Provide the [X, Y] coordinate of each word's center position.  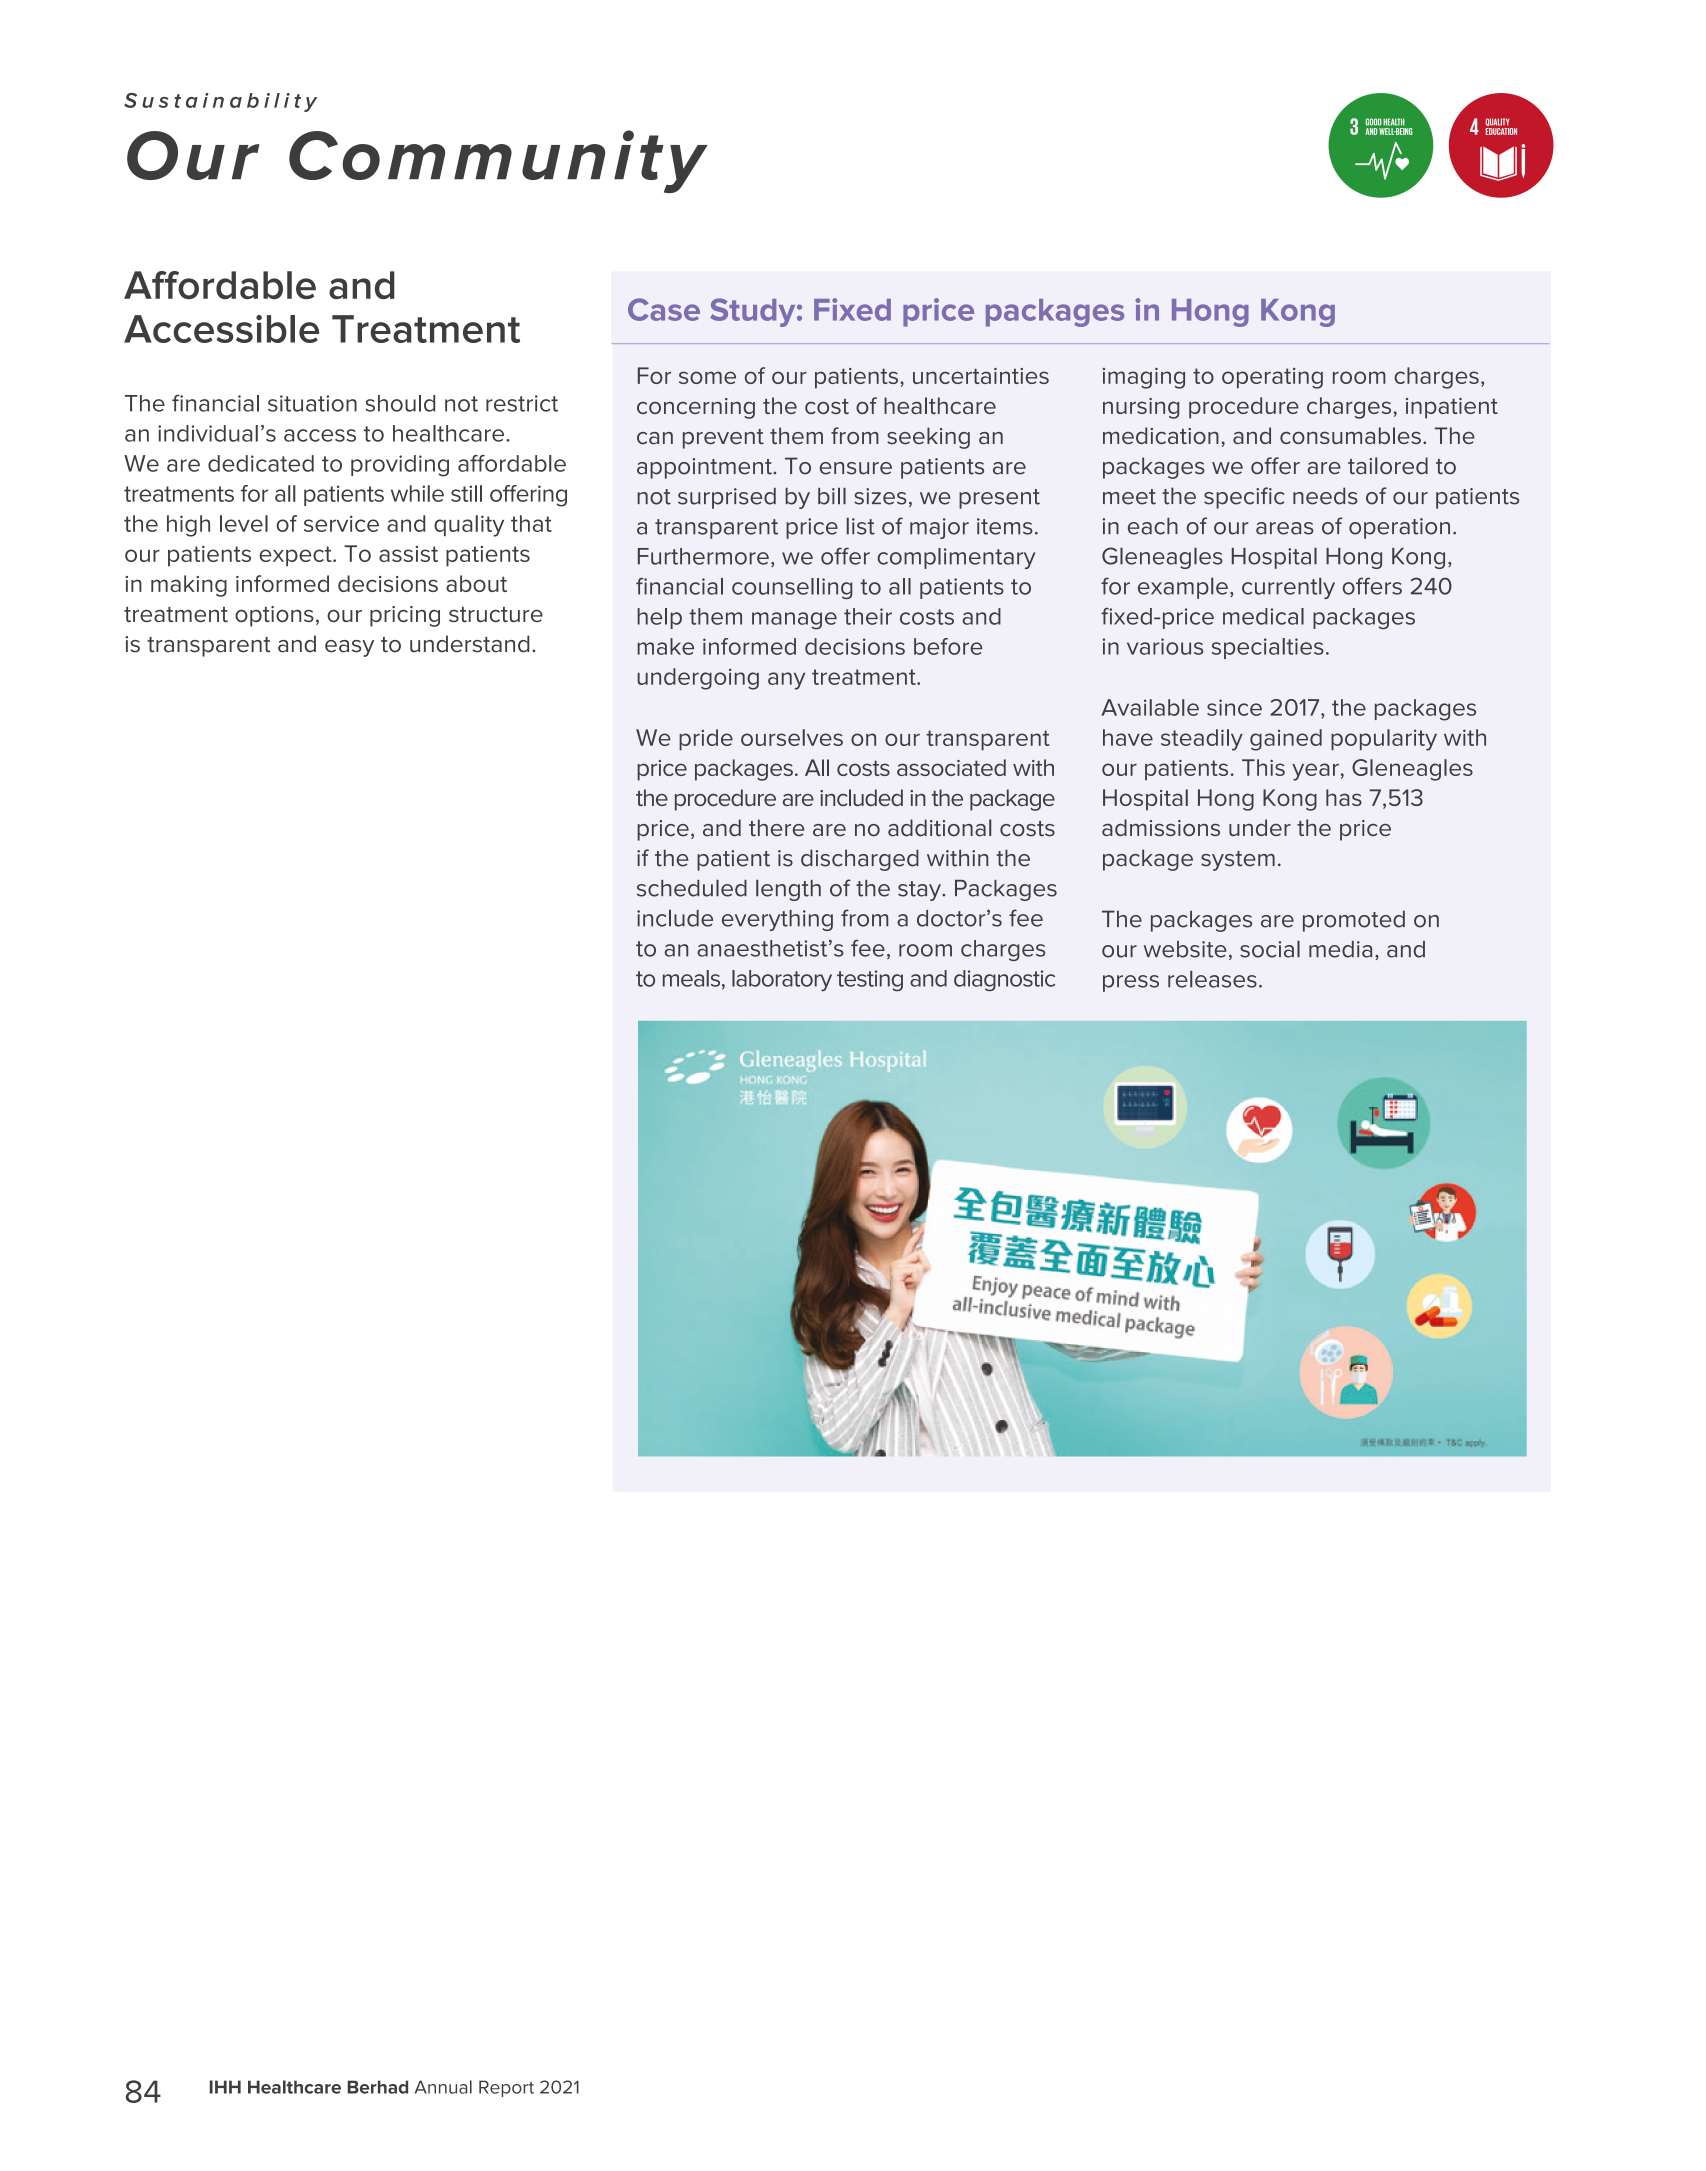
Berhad [378, 2087]
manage [794, 621]
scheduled [692, 888]
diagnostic [1004, 980]
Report [506, 2088]
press [1131, 983]
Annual [443, 2087]
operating [1272, 378]
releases [1212, 979]
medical [1263, 616]
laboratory [782, 980]
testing [870, 980]
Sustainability [220, 102]
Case [664, 309]
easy [349, 648]
